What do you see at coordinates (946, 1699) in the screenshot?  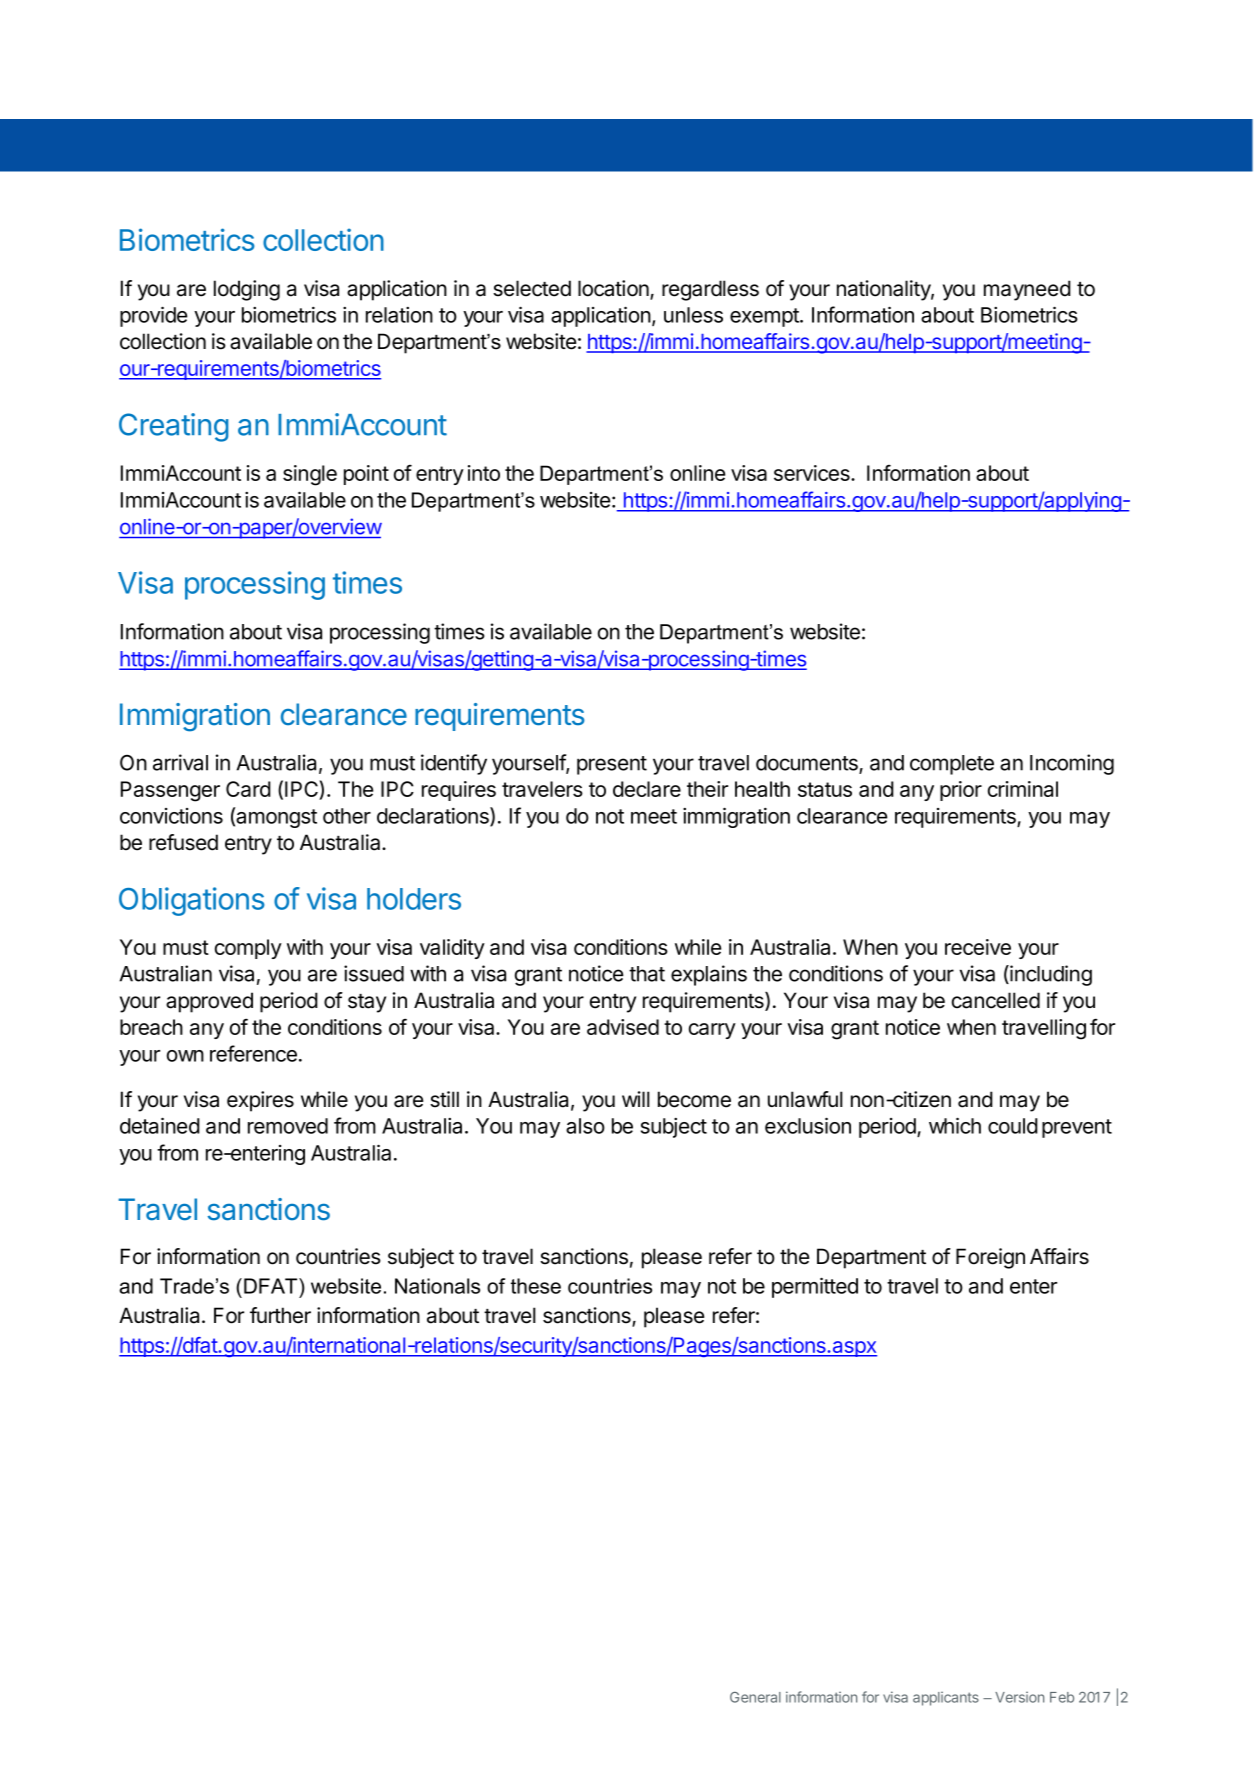 I see `applicants` at bounding box center [946, 1699].
